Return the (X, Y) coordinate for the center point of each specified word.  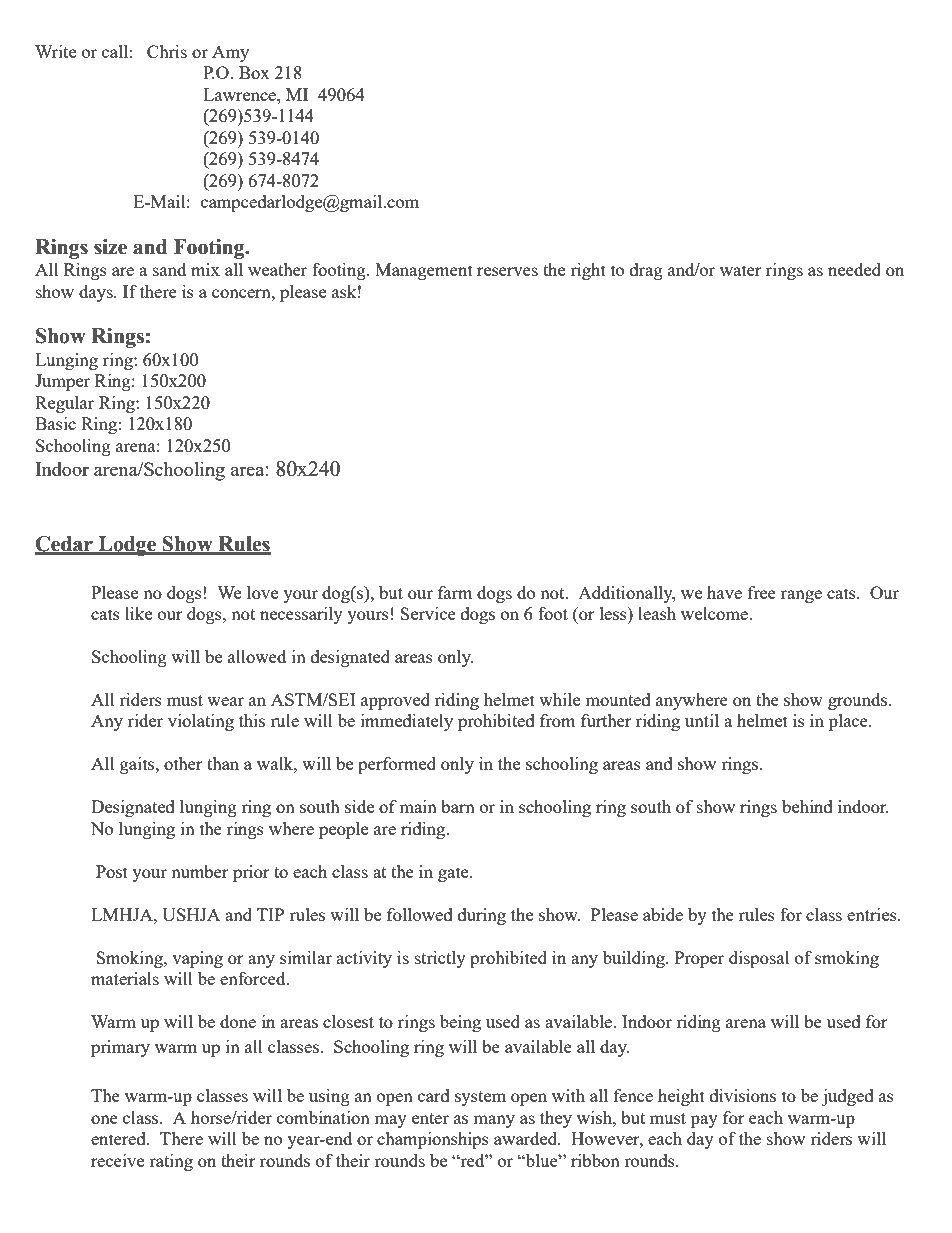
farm (455, 592)
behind (807, 806)
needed (854, 269)
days (97, 293)
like (138, 613)
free (762, 592)
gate (454, 874)
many (494, 1121)
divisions (743, 1095)
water (741, 270)
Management (424, 271)
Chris (167, 51)
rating (171, 1162)
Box (254, 72)
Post (112, 871)
